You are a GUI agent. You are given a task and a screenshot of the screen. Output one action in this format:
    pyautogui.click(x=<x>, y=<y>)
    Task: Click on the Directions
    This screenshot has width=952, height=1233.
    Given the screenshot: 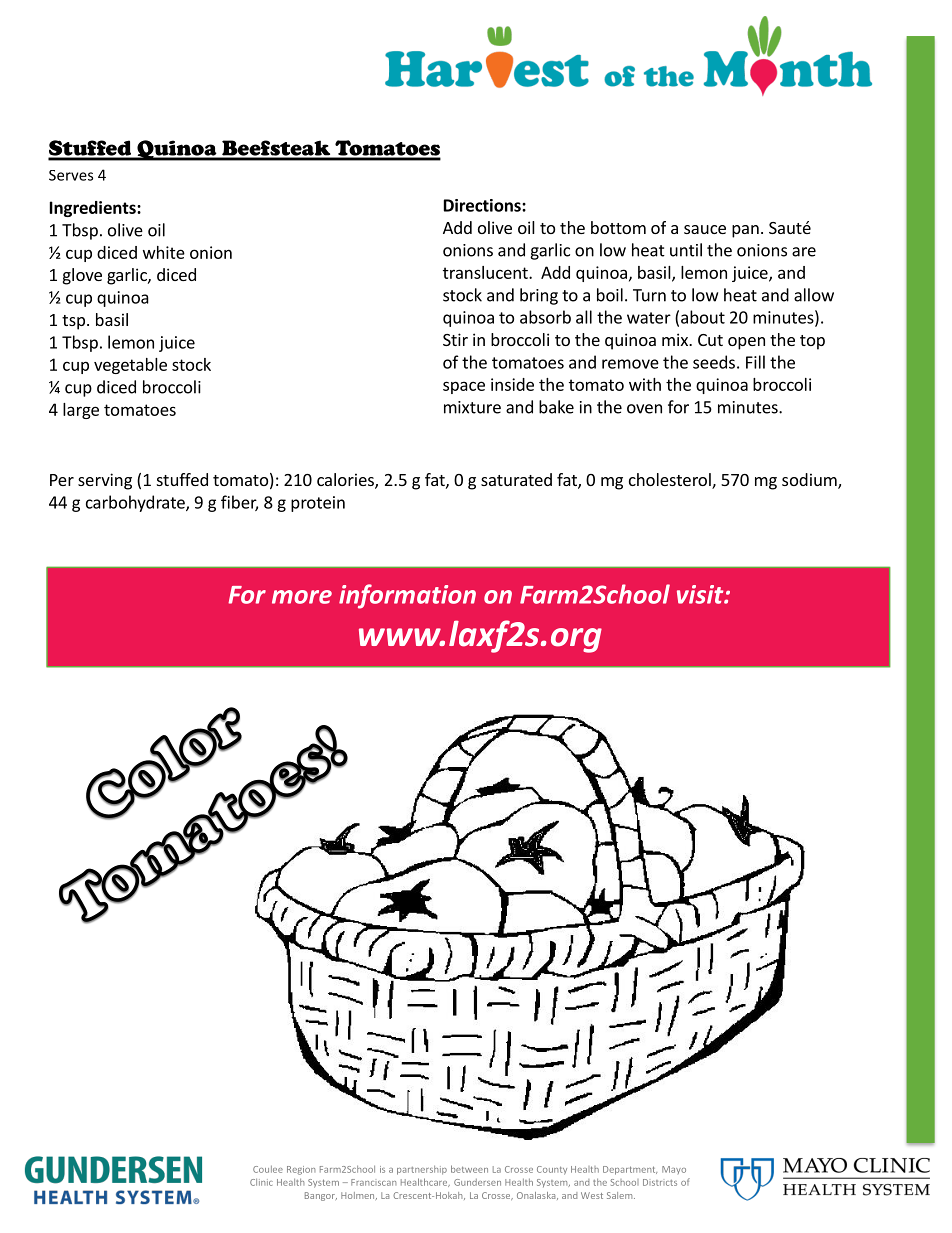 What is the action you would take?
    pyautogui.click(x=483, y=205)
